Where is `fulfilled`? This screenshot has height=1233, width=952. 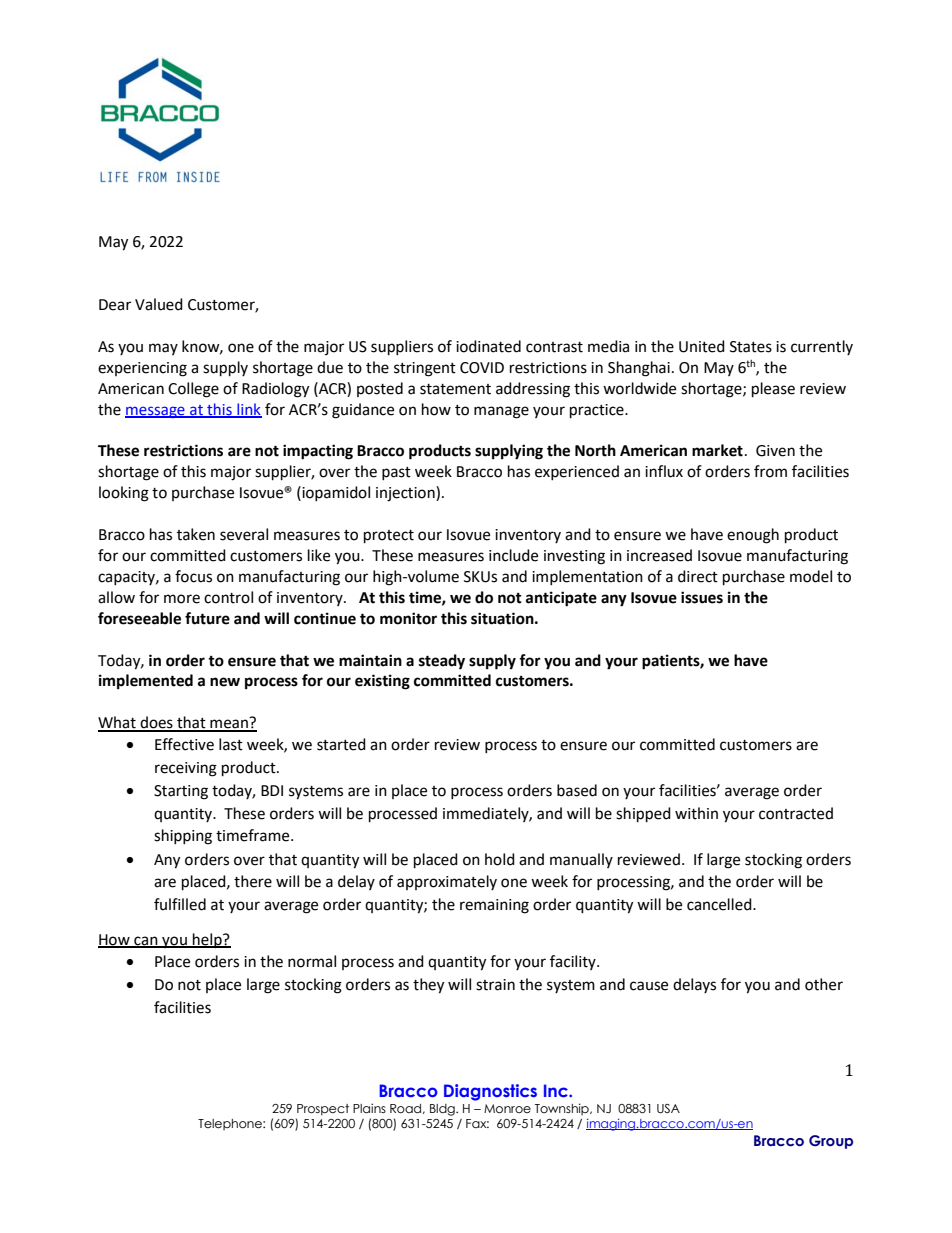 fulfilled is located at coordinates (180, 904).
